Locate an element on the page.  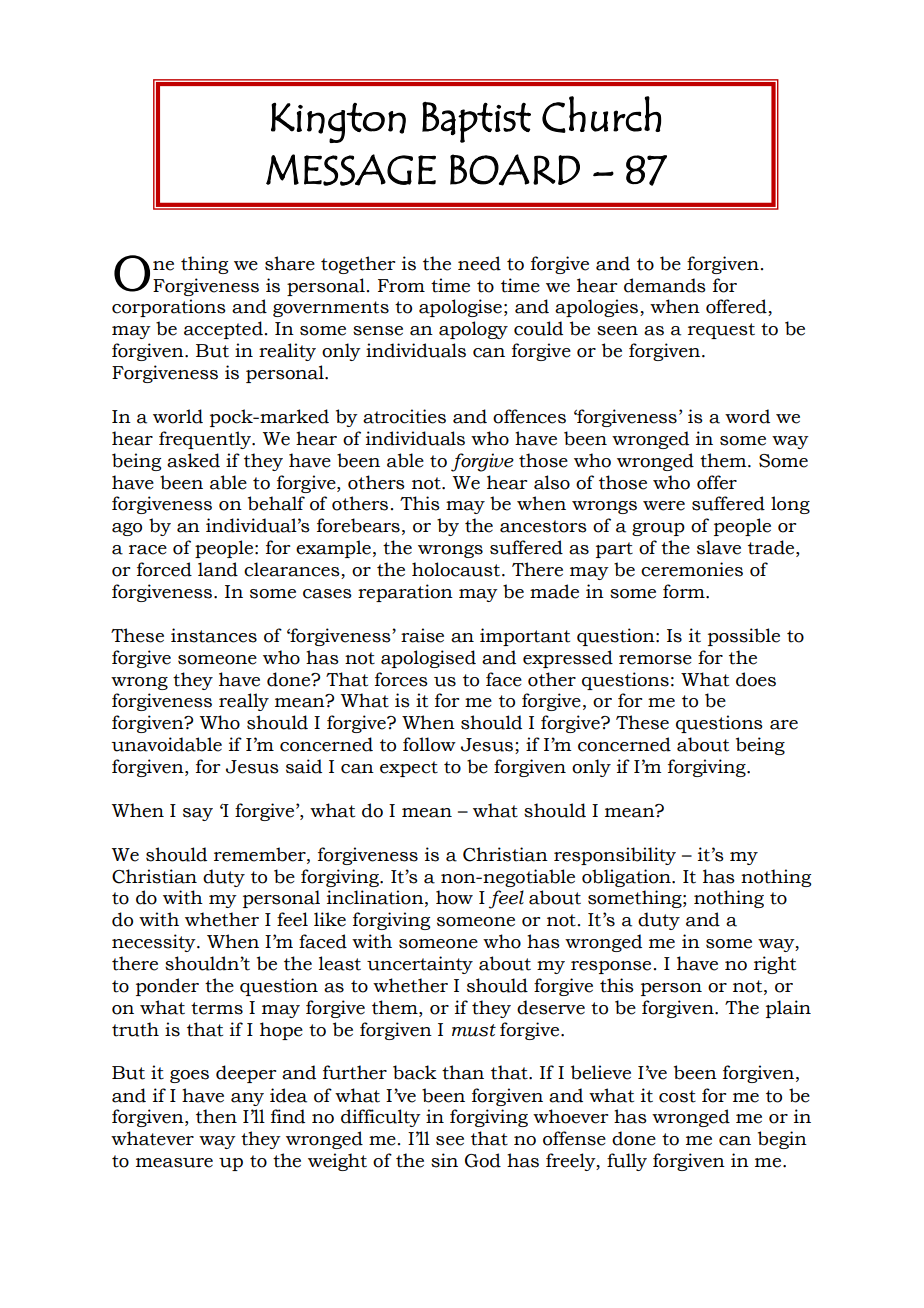
raise is located at coordinates (422, 635).
